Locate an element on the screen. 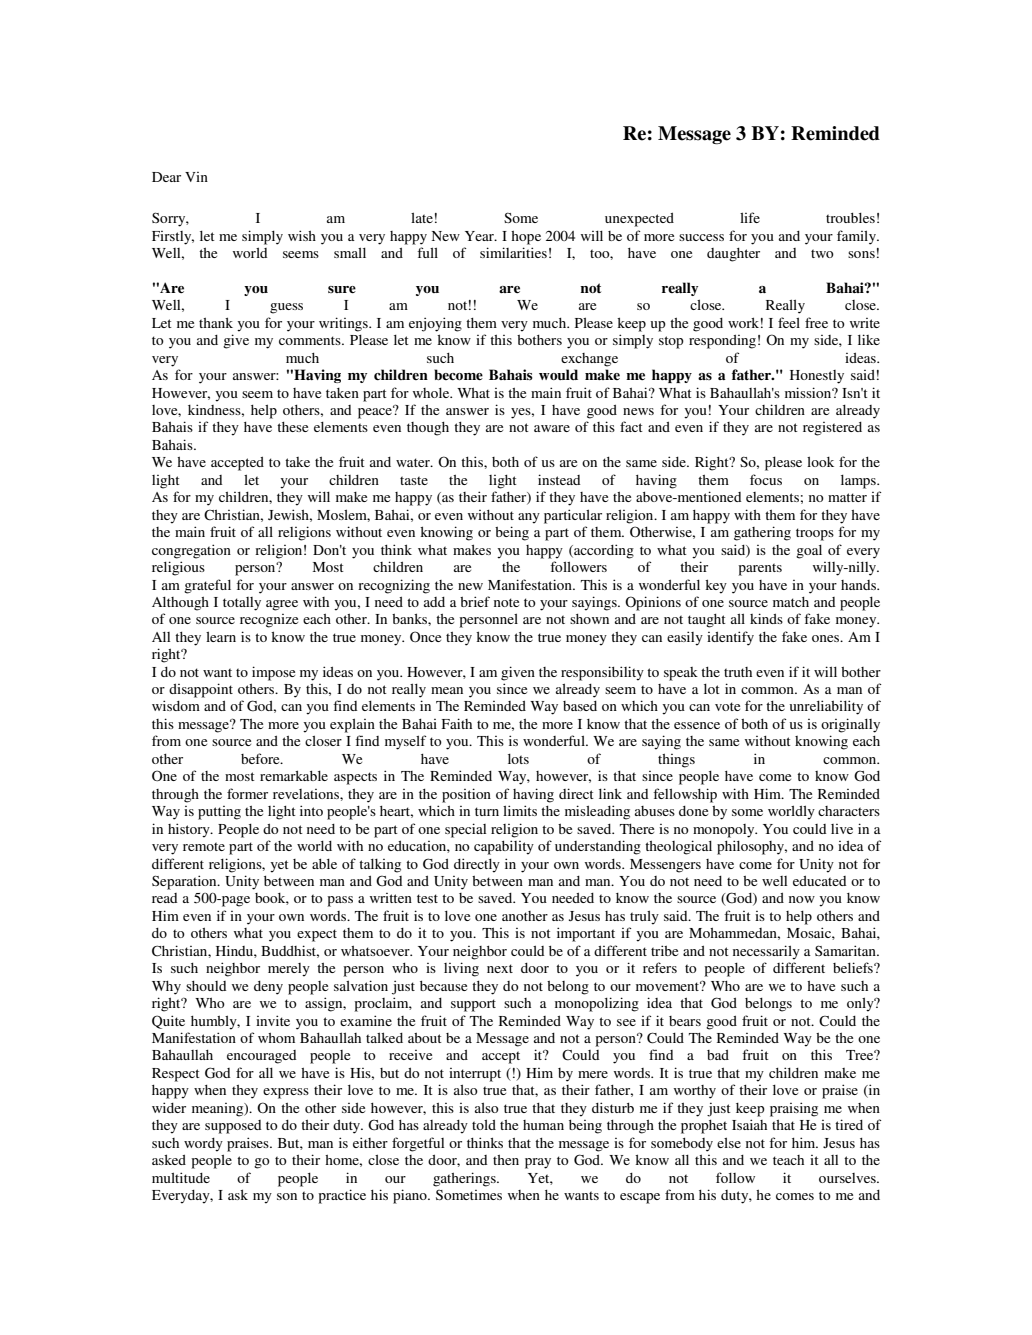 The image size is (1032, 1335). impose is located at coordinates (273, 673).
